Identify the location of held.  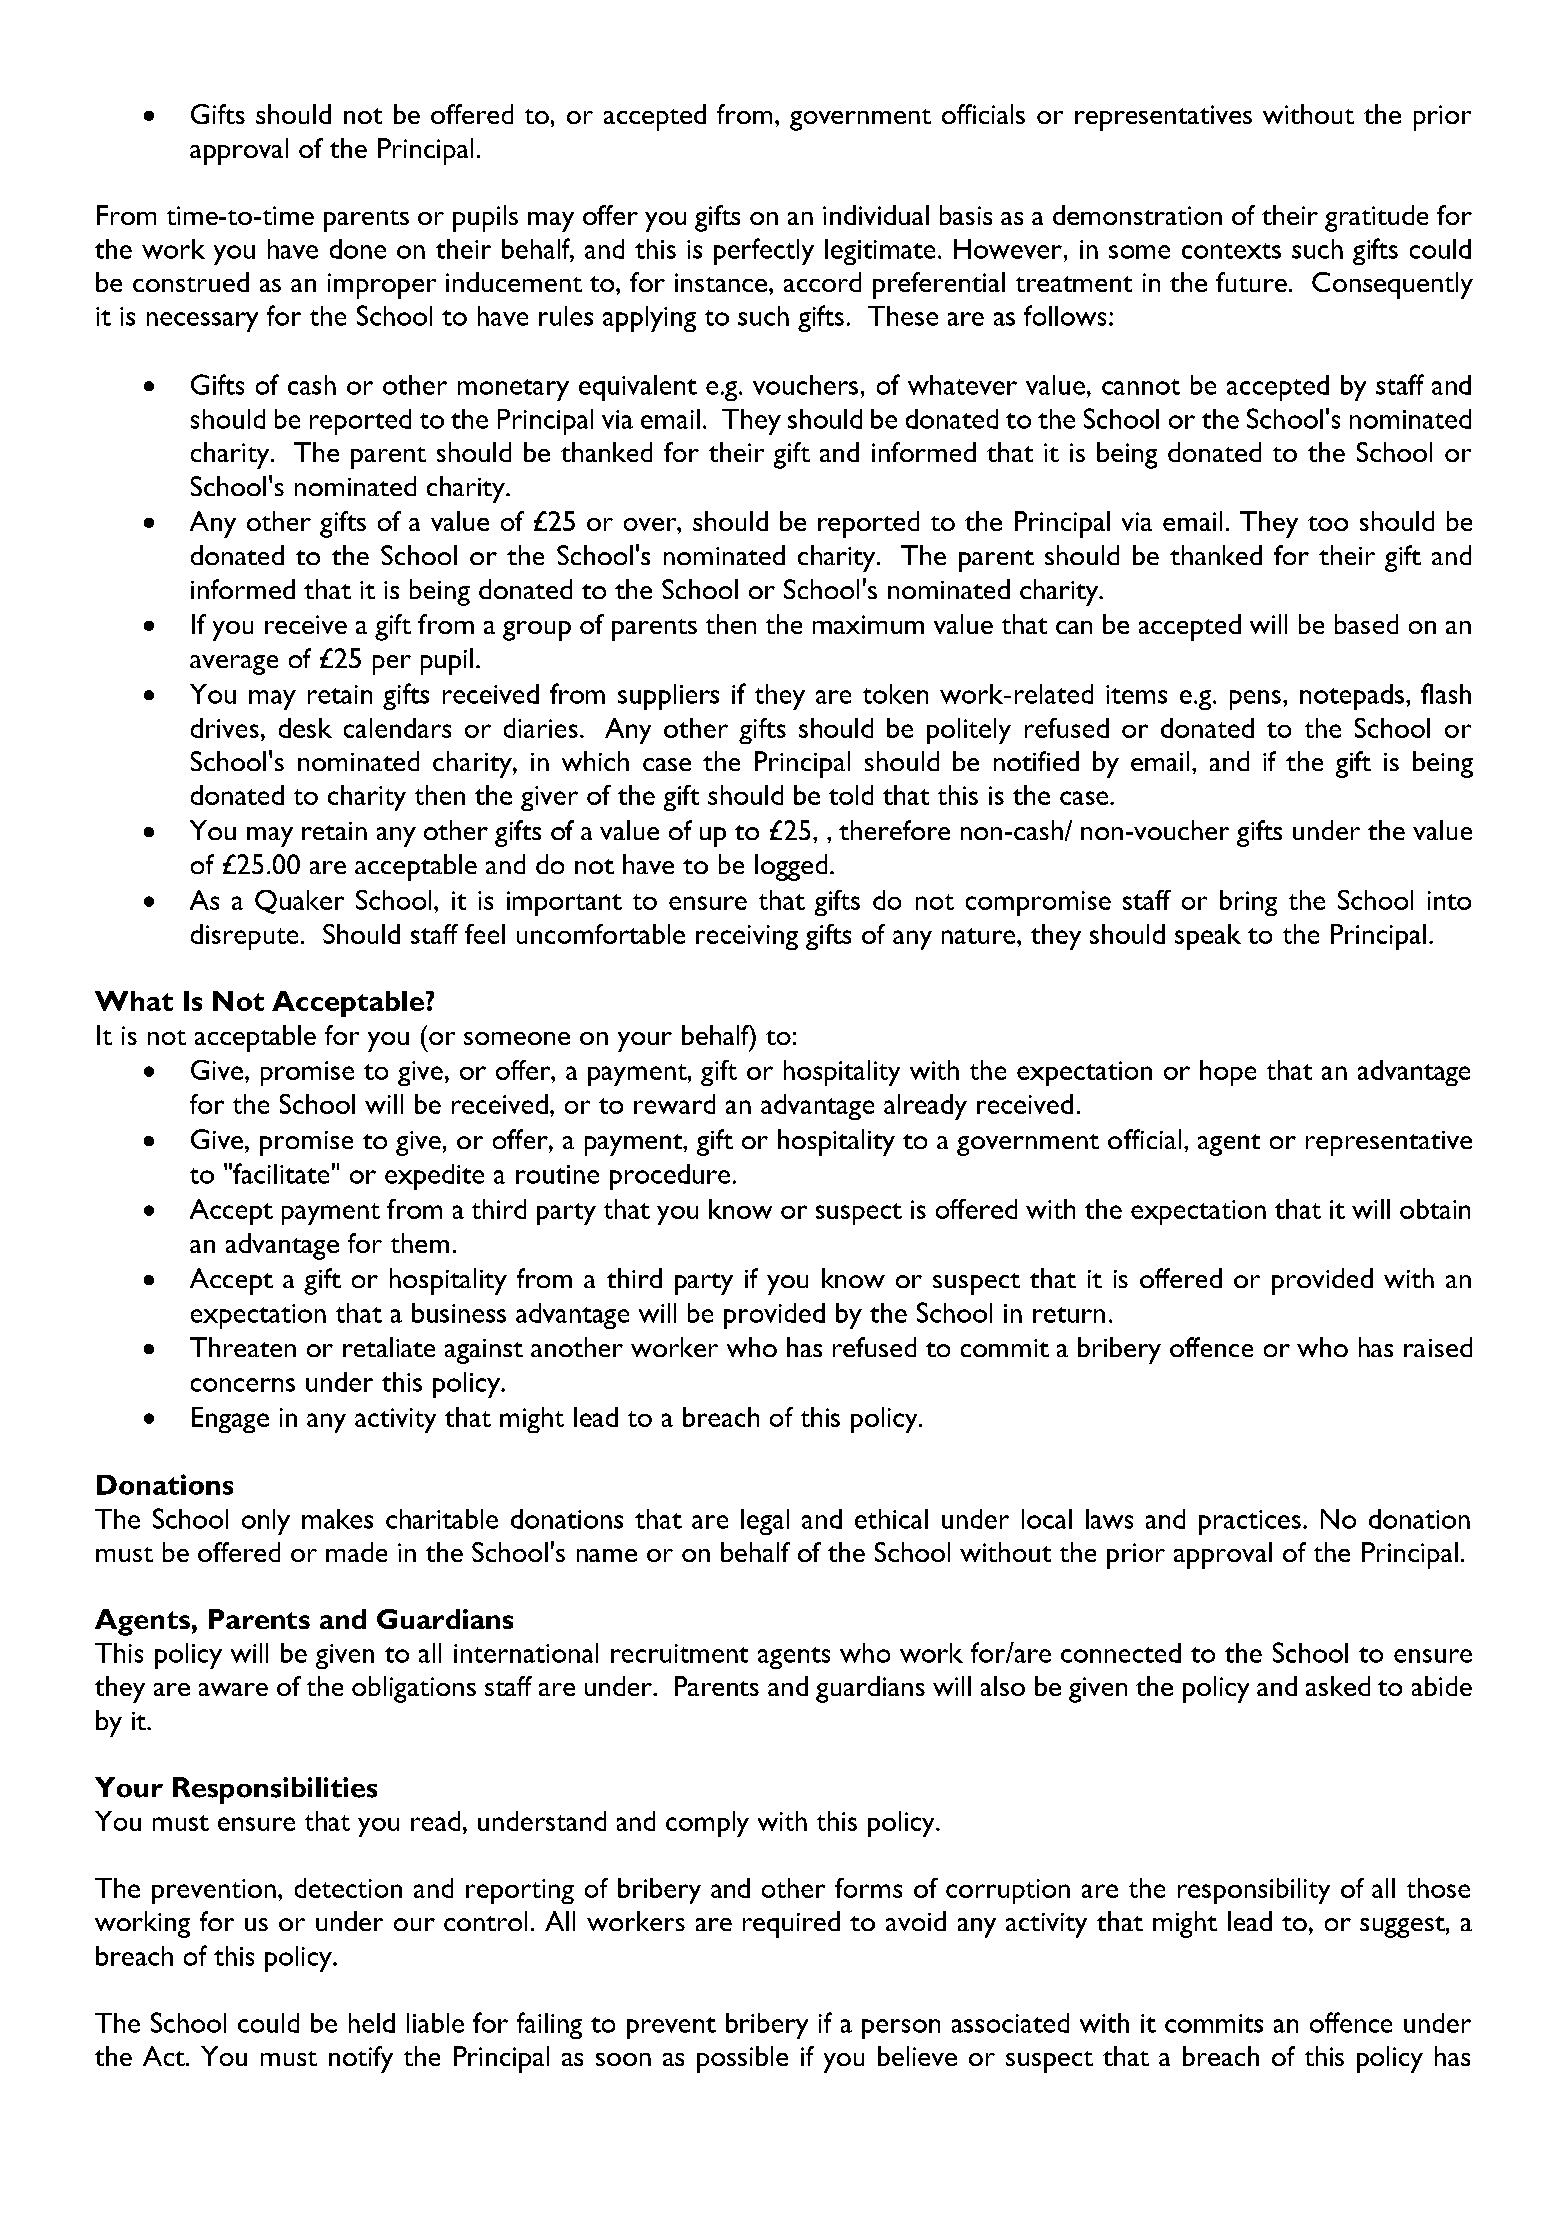
(372, 2023).
